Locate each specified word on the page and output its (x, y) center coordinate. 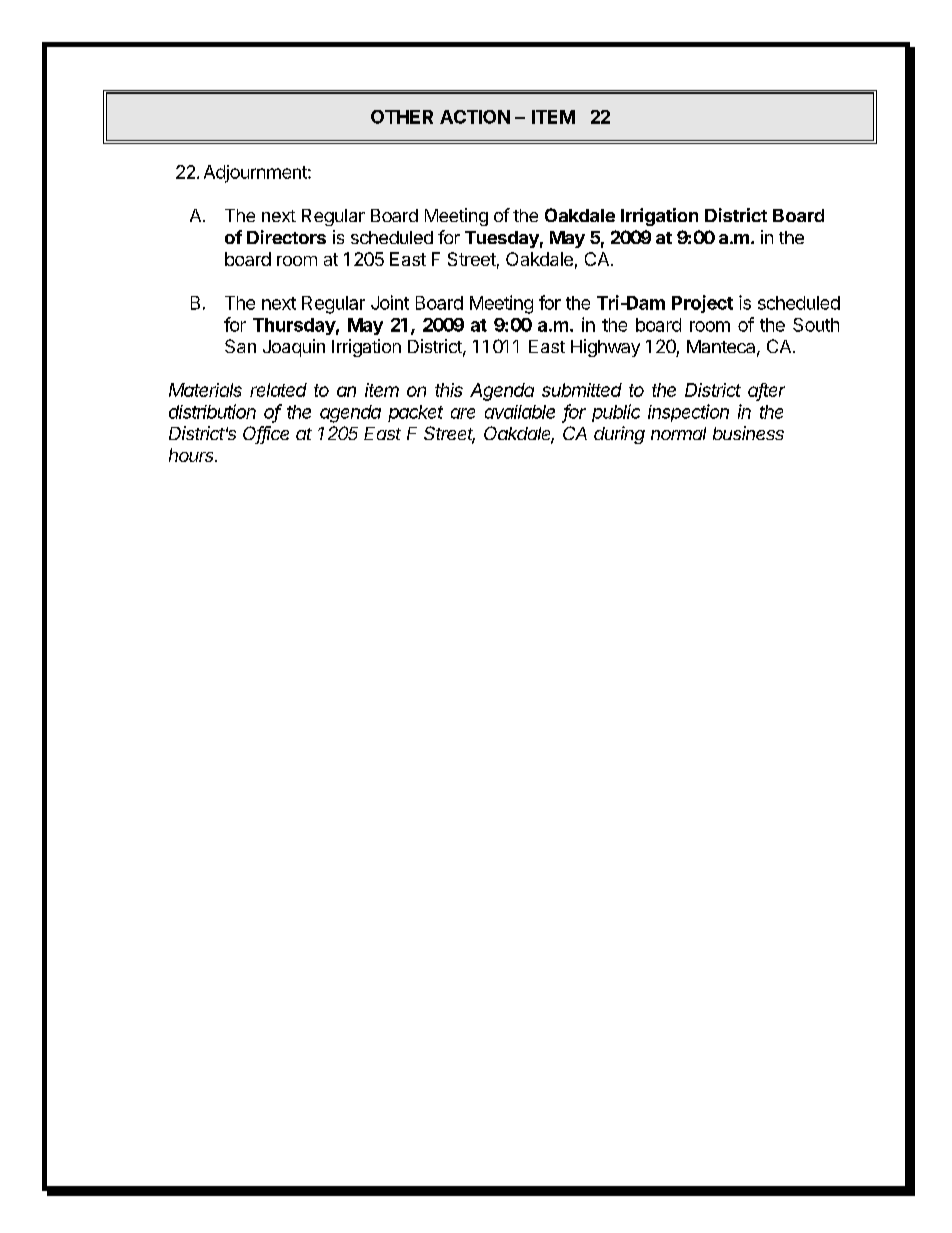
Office (266, 434)
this (449, 390)
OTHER (402, 117)
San (240, 346)
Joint (390, 302)
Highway (605, 348)
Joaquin (294, 348)
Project (702, 304)
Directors (286, 237)
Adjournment (256, 174)
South (816, 325)
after (766, 391)
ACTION (475, 117)
